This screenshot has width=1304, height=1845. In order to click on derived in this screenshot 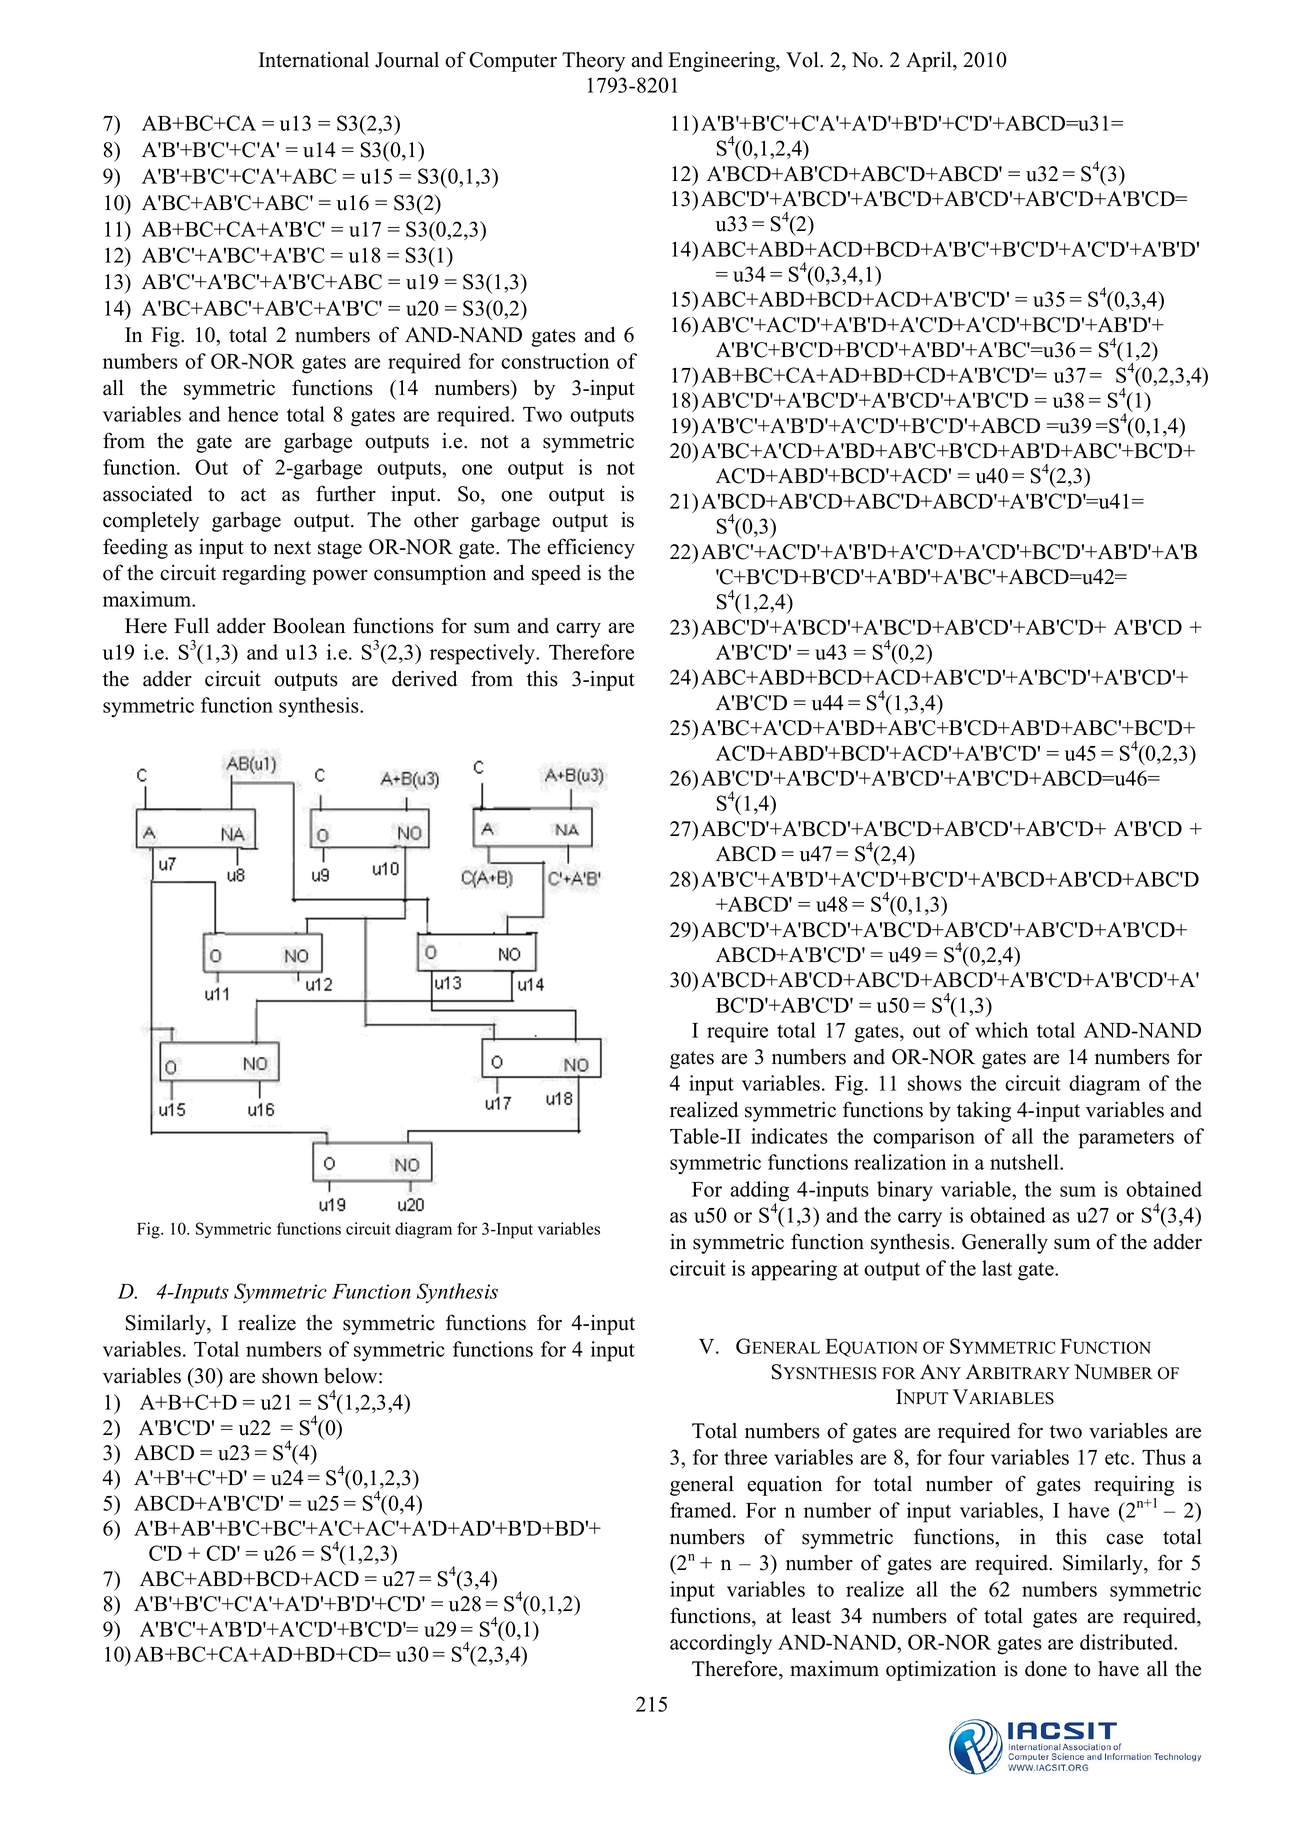, I will do `click(424, 678)`.
